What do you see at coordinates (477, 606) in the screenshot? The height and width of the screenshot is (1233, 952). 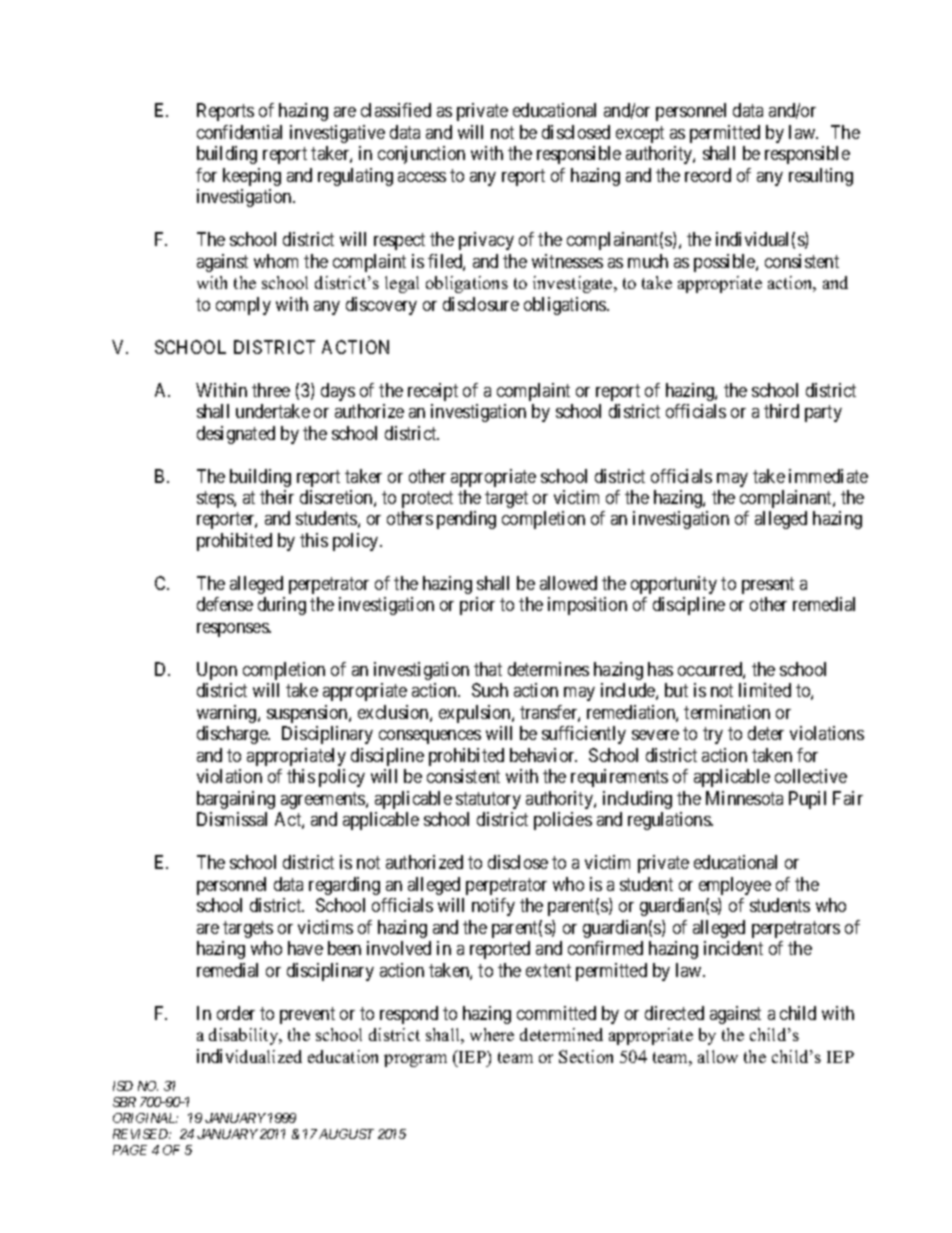 I see `prior` at bounding box center [477, 606].
